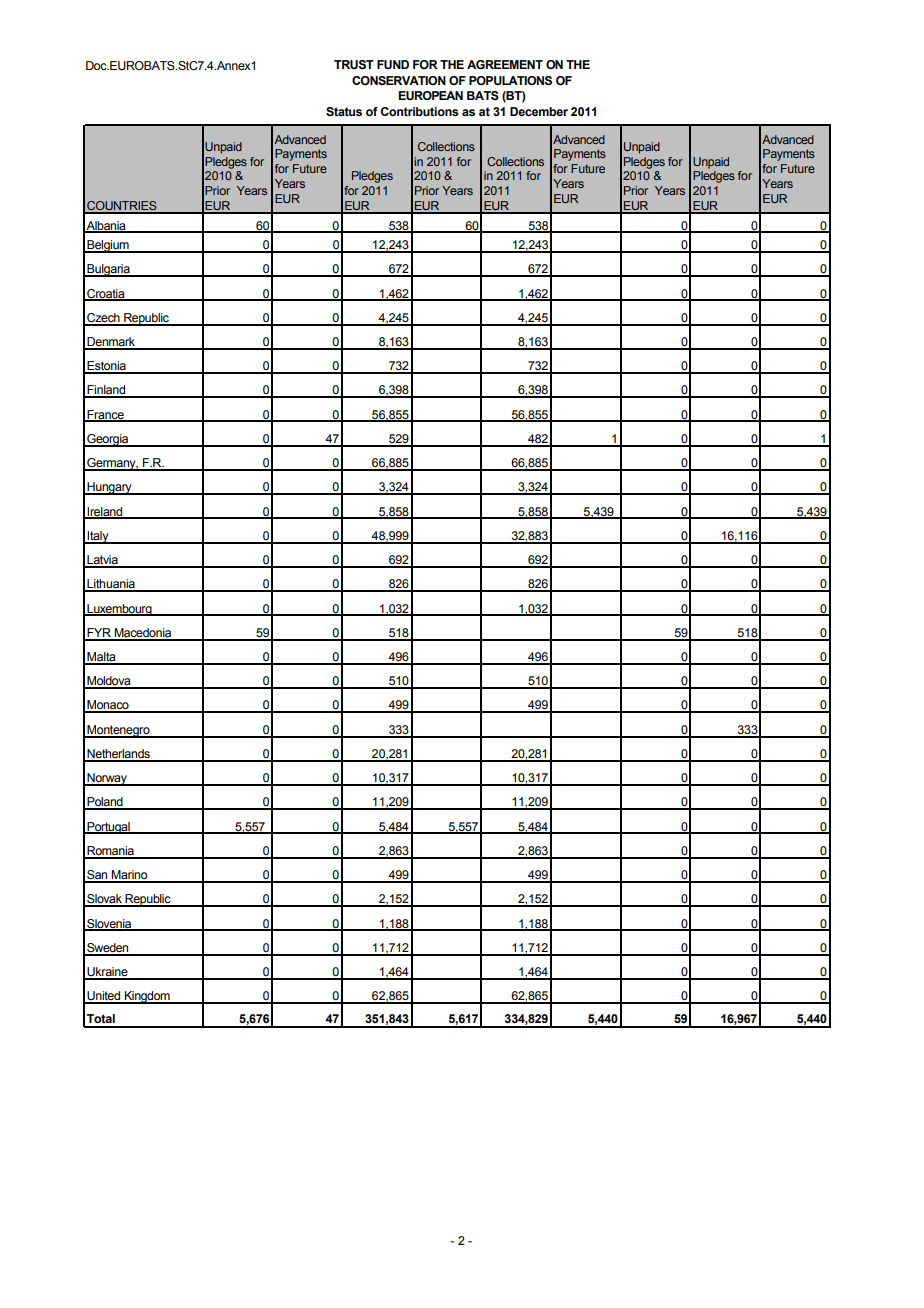  I want to click on Lithuania, so click(111, 585).
